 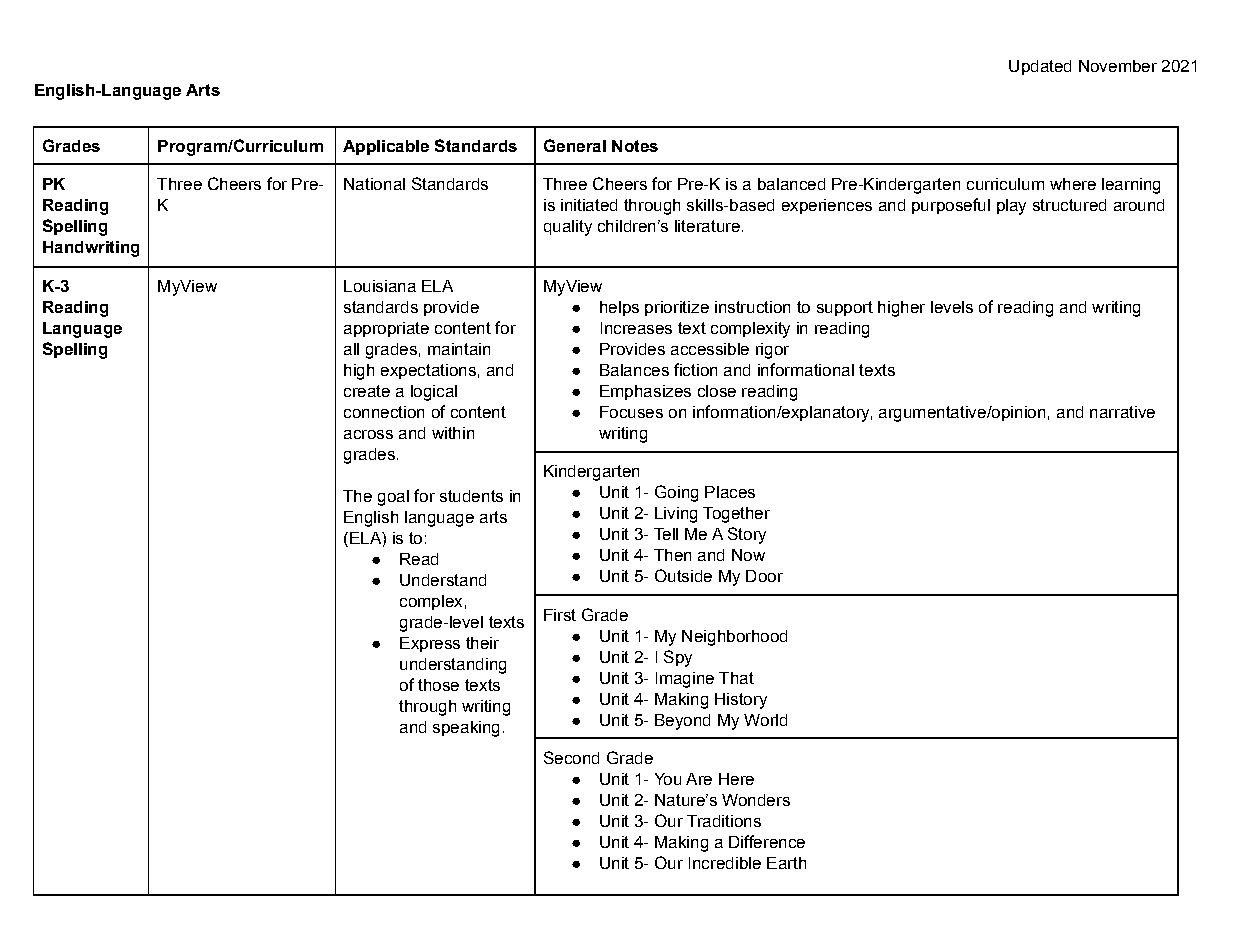 What do you see at coordinates (386, 147) in the screenshot?
I see `Applicable` at bounding box center [386, 147].
